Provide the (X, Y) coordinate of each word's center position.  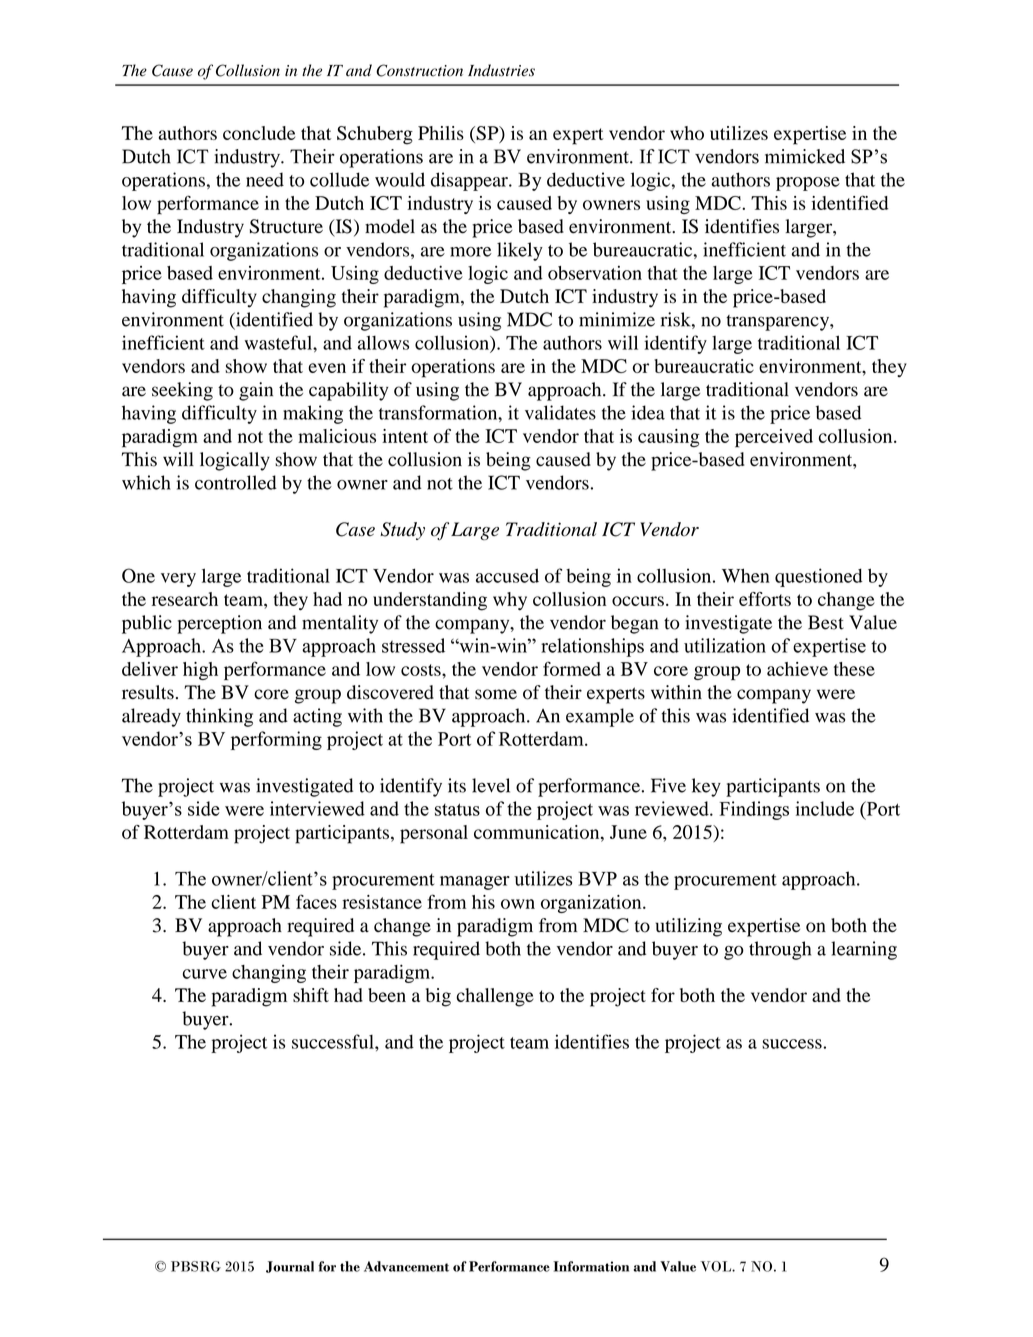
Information (591, 1266)
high (200, 671)
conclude (259, 133)
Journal (290, 1267)
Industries (501, 70)
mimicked (805, 156)
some (496, 694)
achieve (797, 669)
